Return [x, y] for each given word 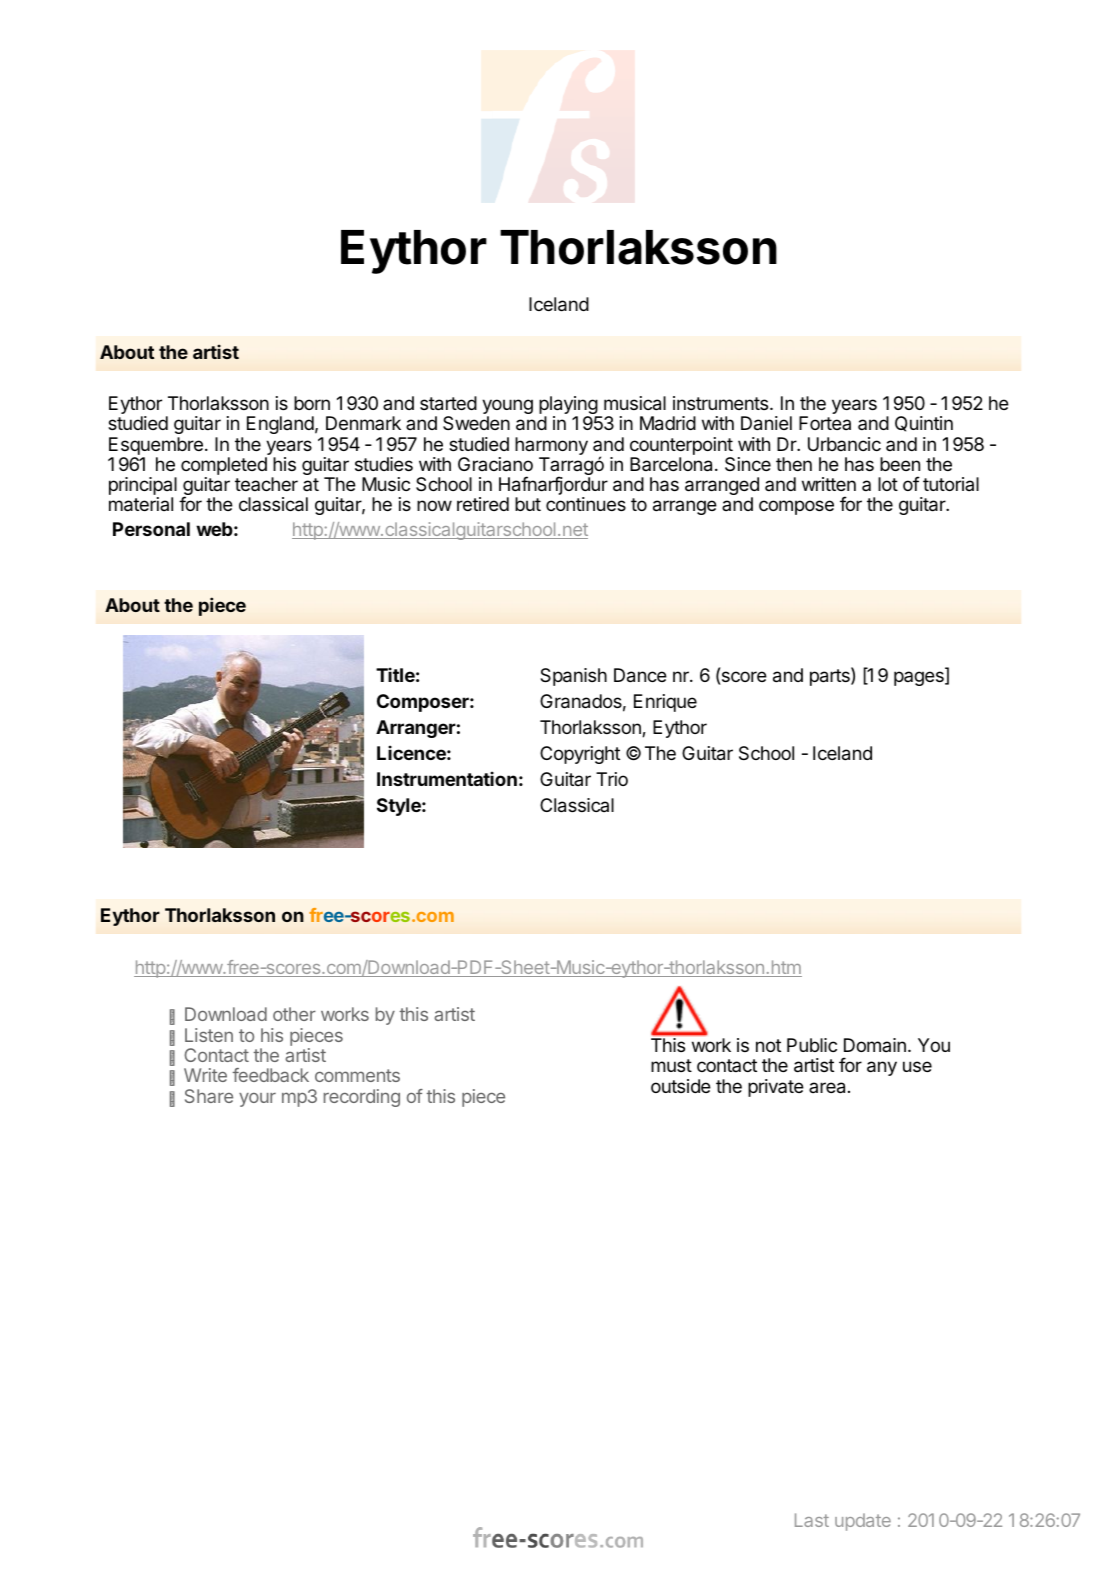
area [827, 1088]
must [671, 1065]
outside [681, 1086]
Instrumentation [447, 778]
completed [224, 467]
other [294, 1014]
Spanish [573, 677]
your [257, 1100]
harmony [551, 447]
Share [209, 1096]
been [900, 464]
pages [920, 678]
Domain [875, 1045]
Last [812, 1520]
